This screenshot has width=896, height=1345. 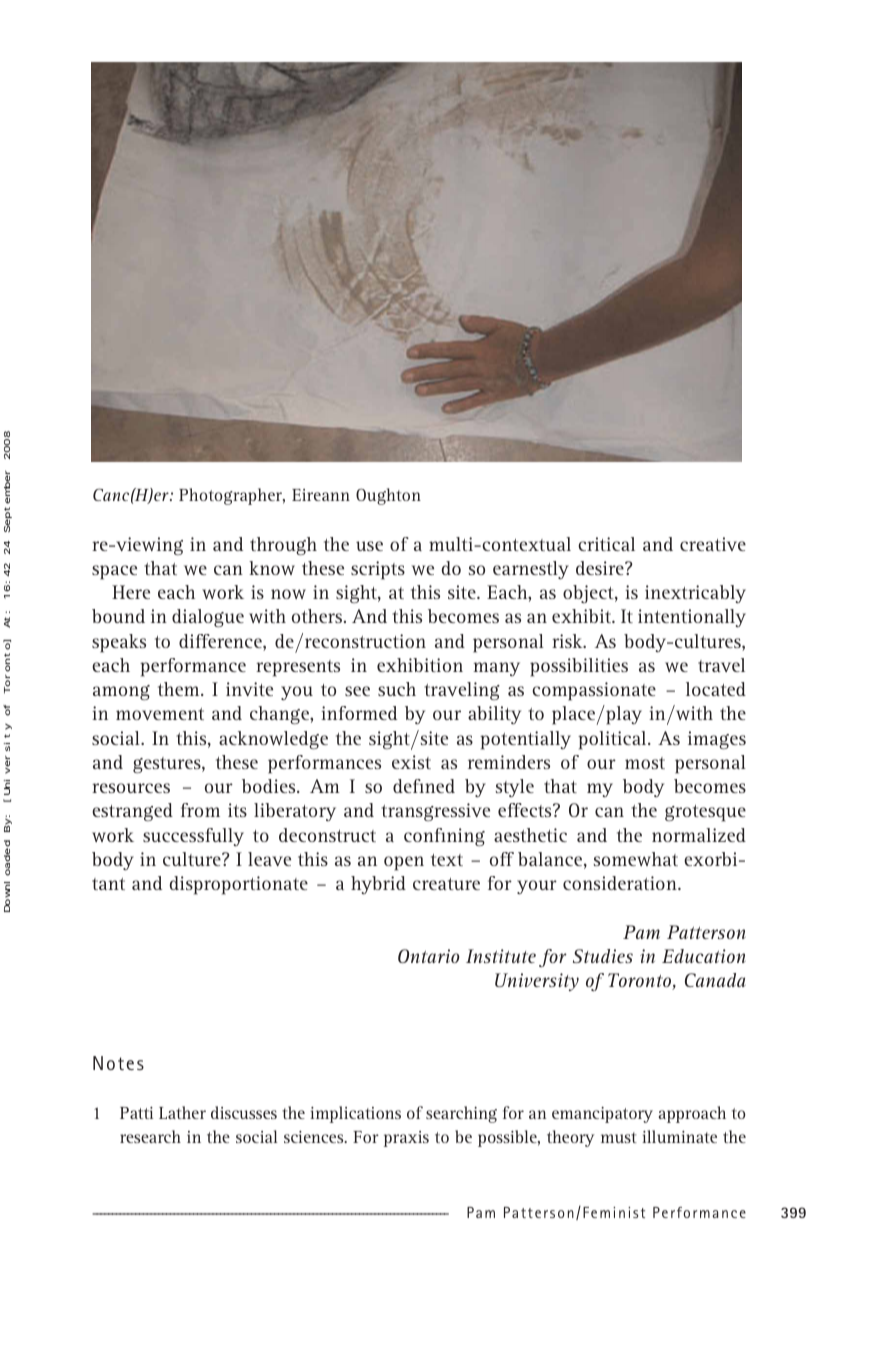 What do you see at coordinates (603, 956) in the screenshot?
I see `Studies` at bounding box center [603, 956].
